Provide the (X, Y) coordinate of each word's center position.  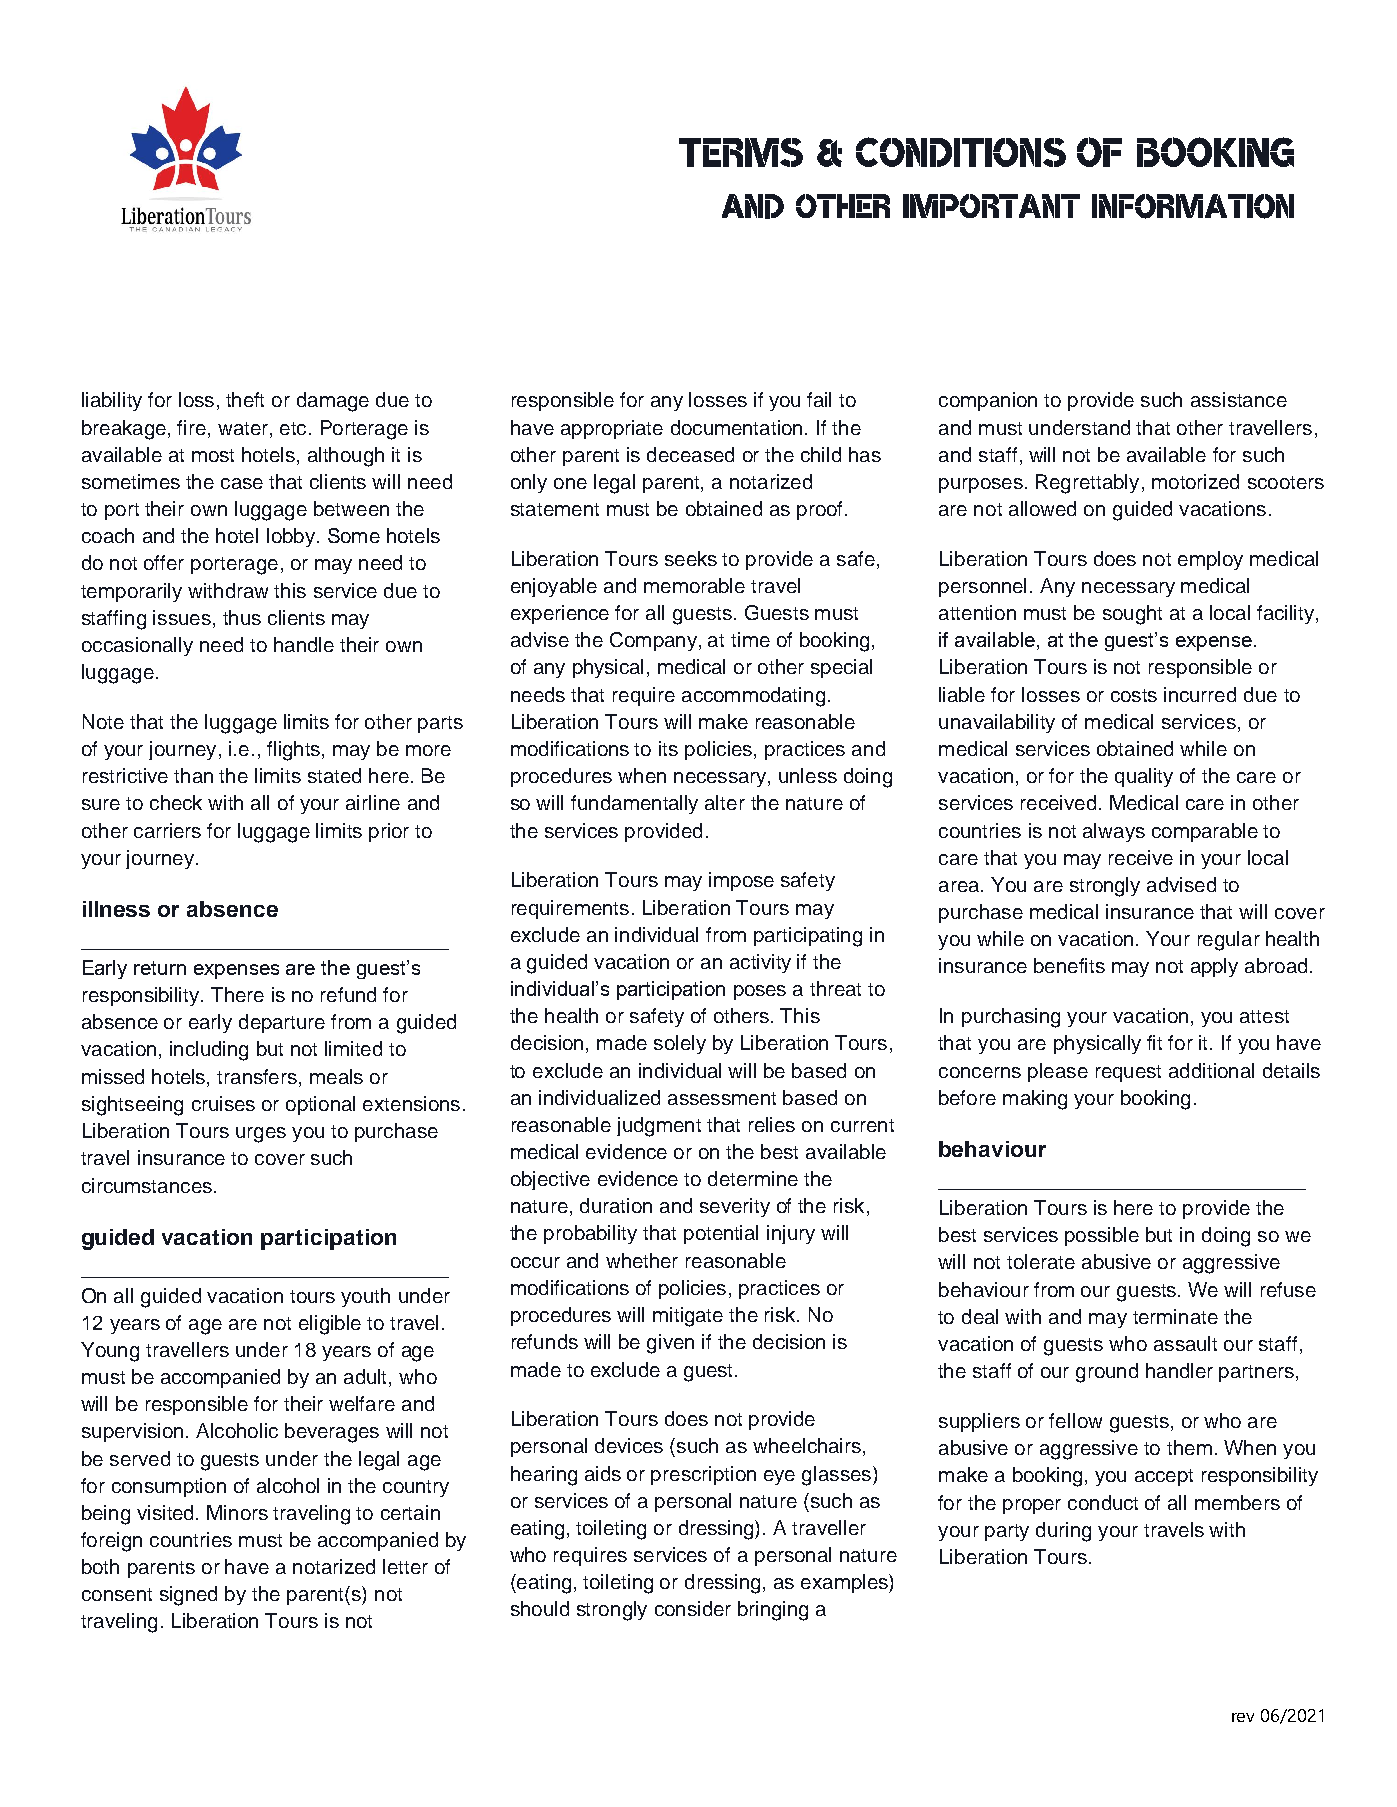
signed (188, 1596)
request (1128, 1073)
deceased (690, 454)
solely (680, 1044)
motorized (1195, 481)
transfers (257, 1076)
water (244, 428)
